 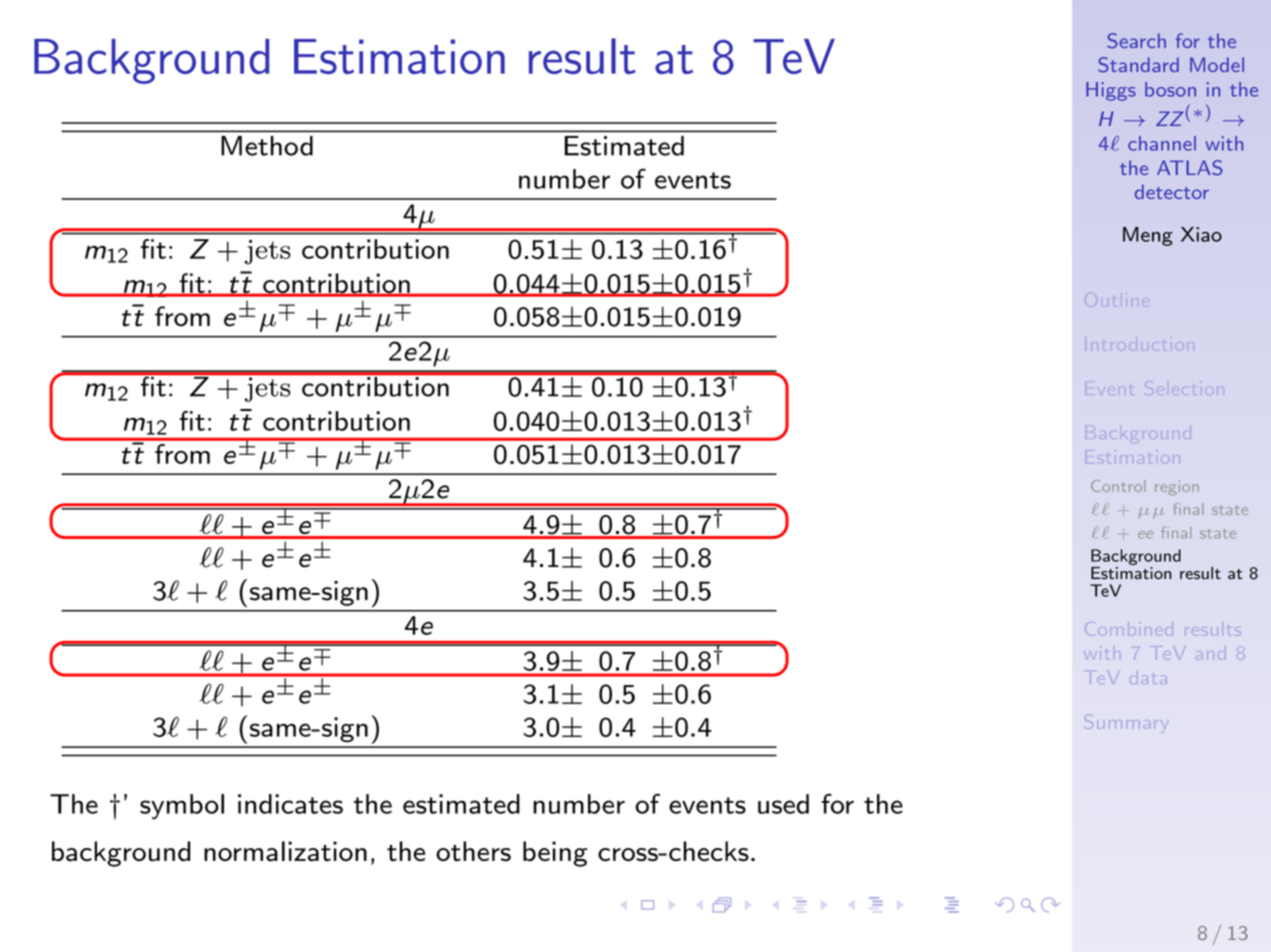 What do you see at coordinates (1148, 236) in the document?
I see `Meng` at bounding box center [1148, 236].
